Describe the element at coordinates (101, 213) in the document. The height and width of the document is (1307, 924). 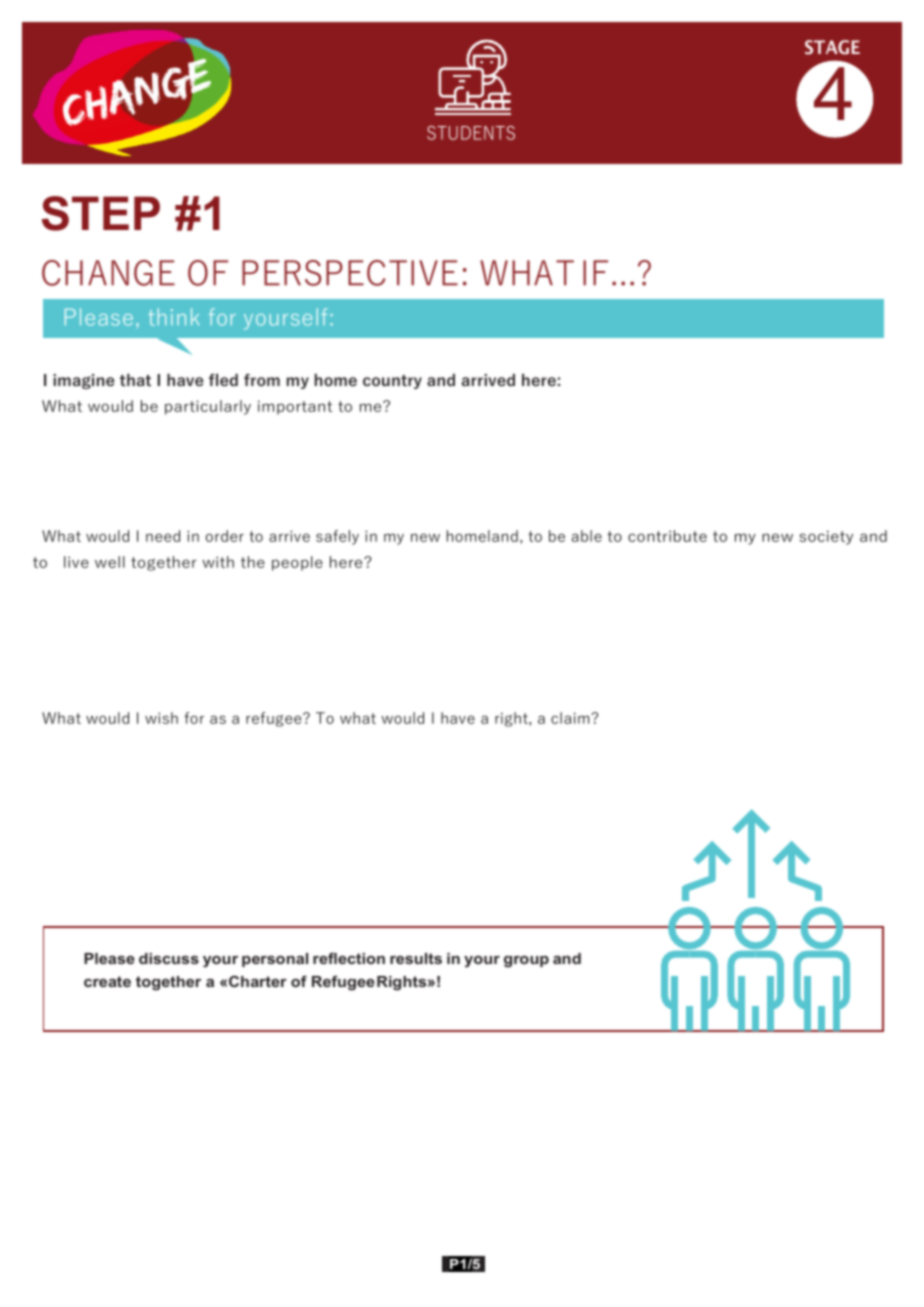
I see `STEP` at that location.
